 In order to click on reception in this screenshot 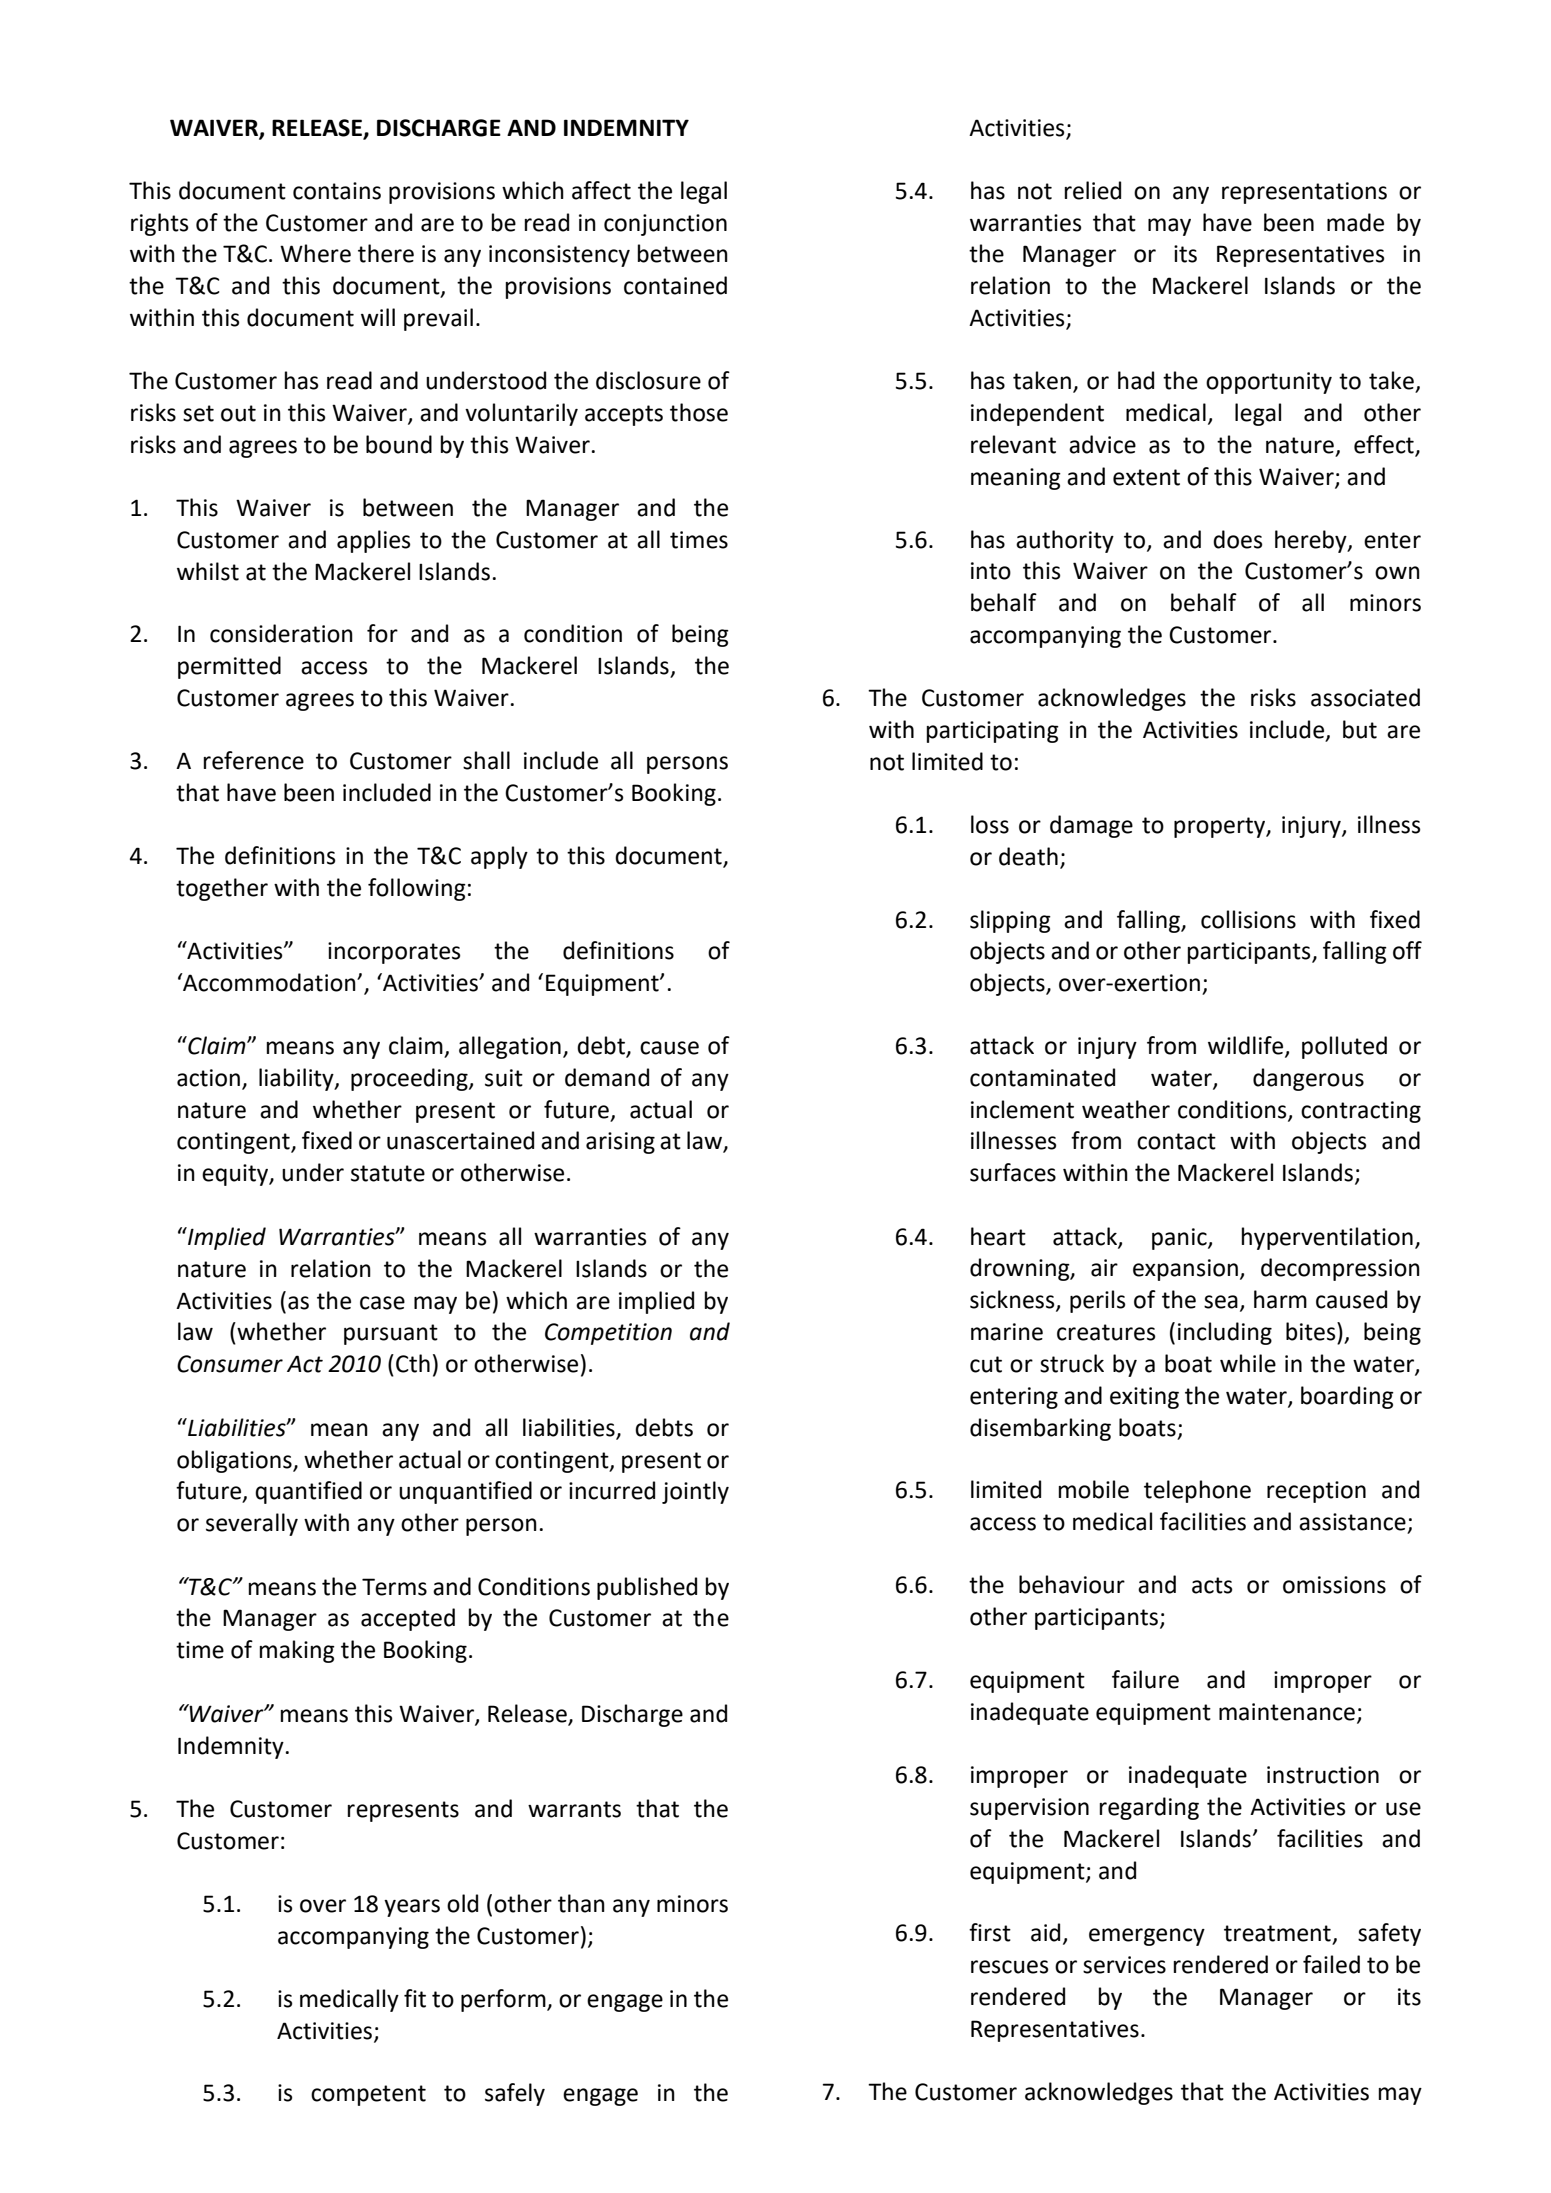, I will do `click(1316, 1492)`.
